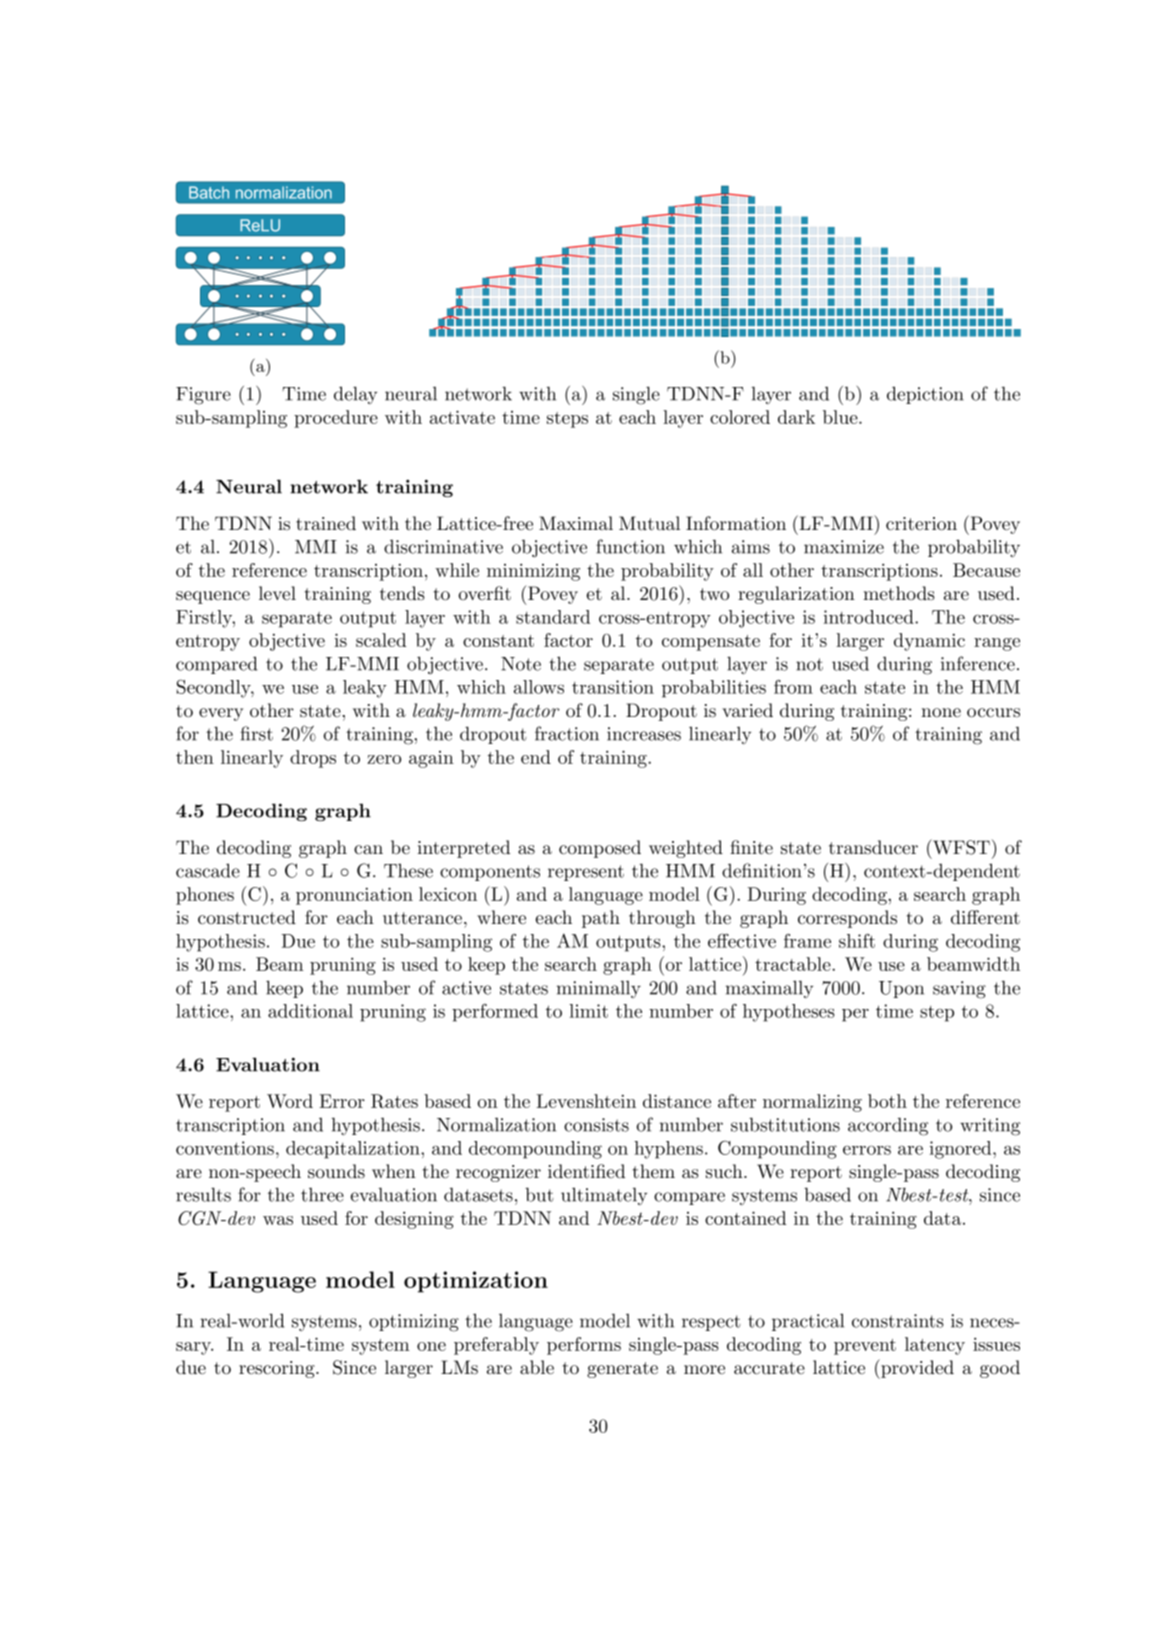 The width and height of the screenshot is (1164, 1646). I want to click on performs, so click(584, 1346).
